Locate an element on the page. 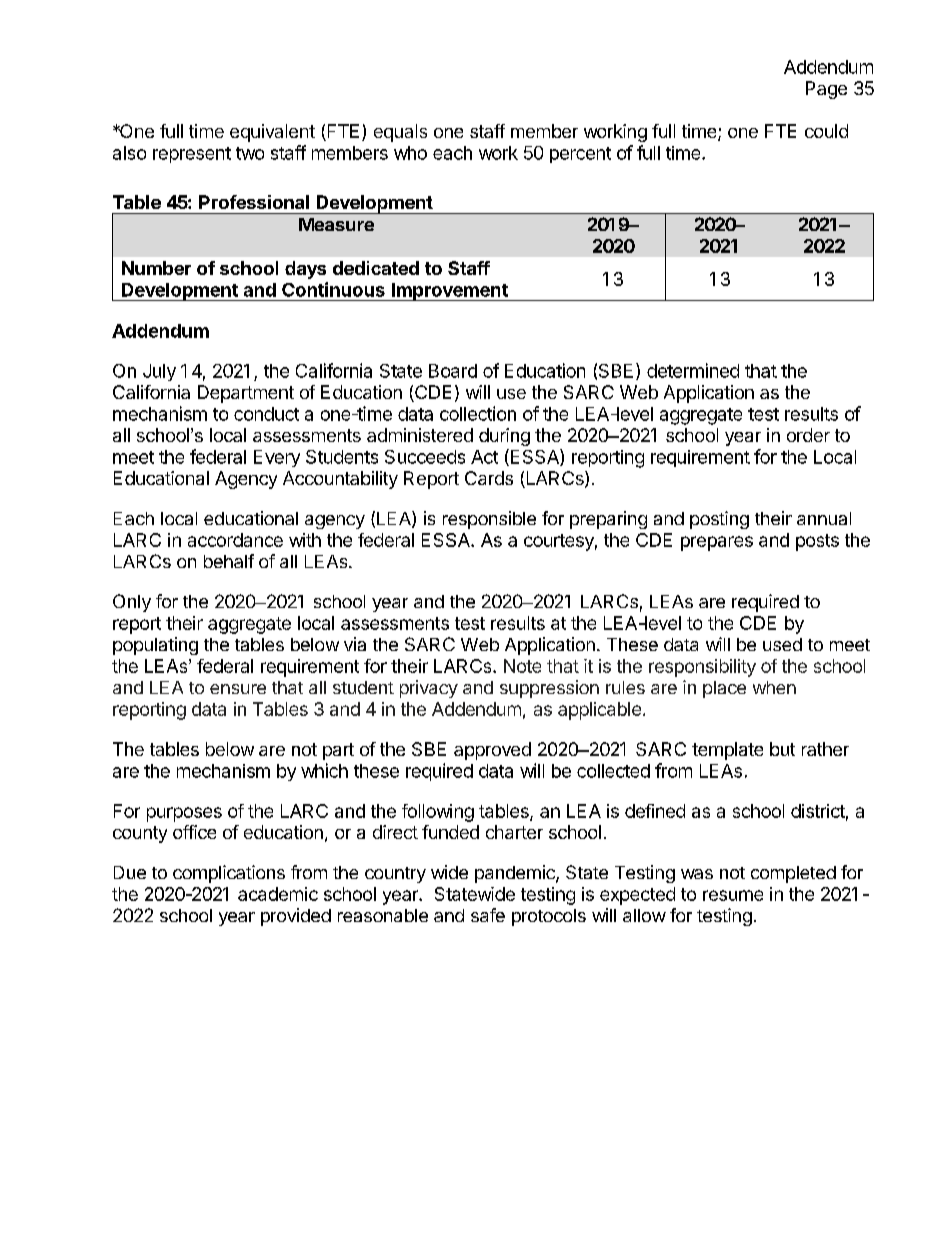  determined is located at coordinates (693, 370).
